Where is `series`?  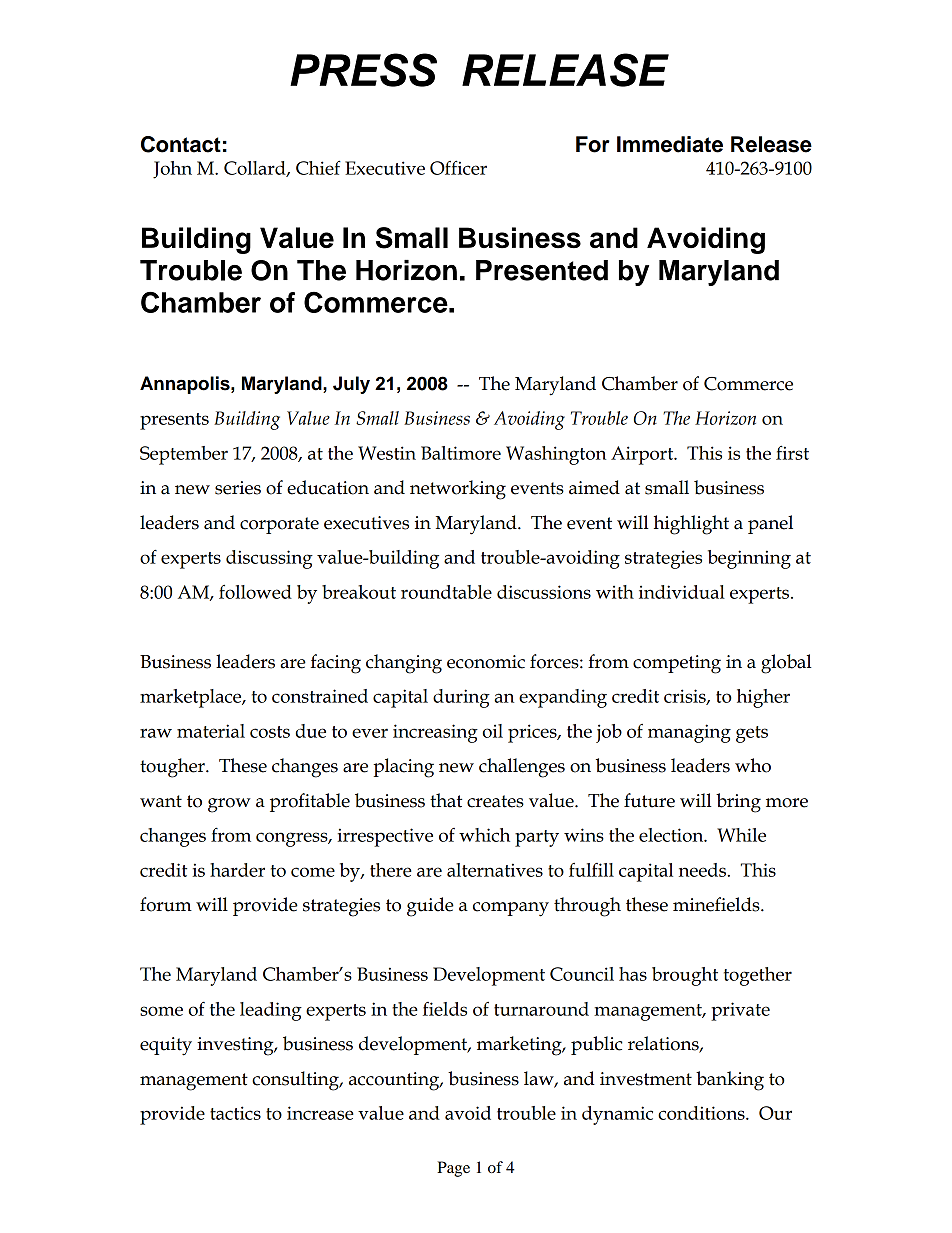 series is located at coordinates (238, 488).
